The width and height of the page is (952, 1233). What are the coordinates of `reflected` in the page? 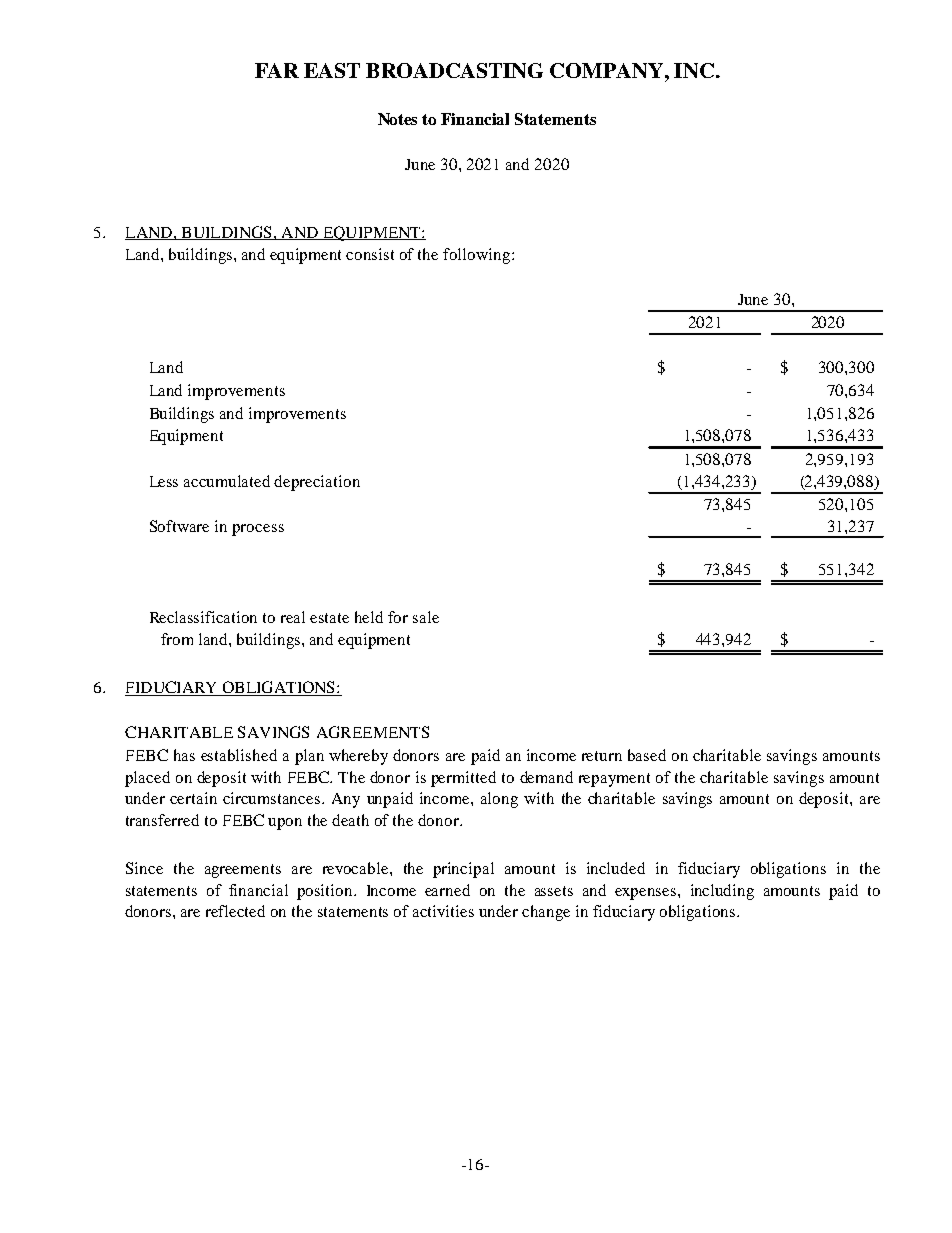 It's located at (235, 911).
